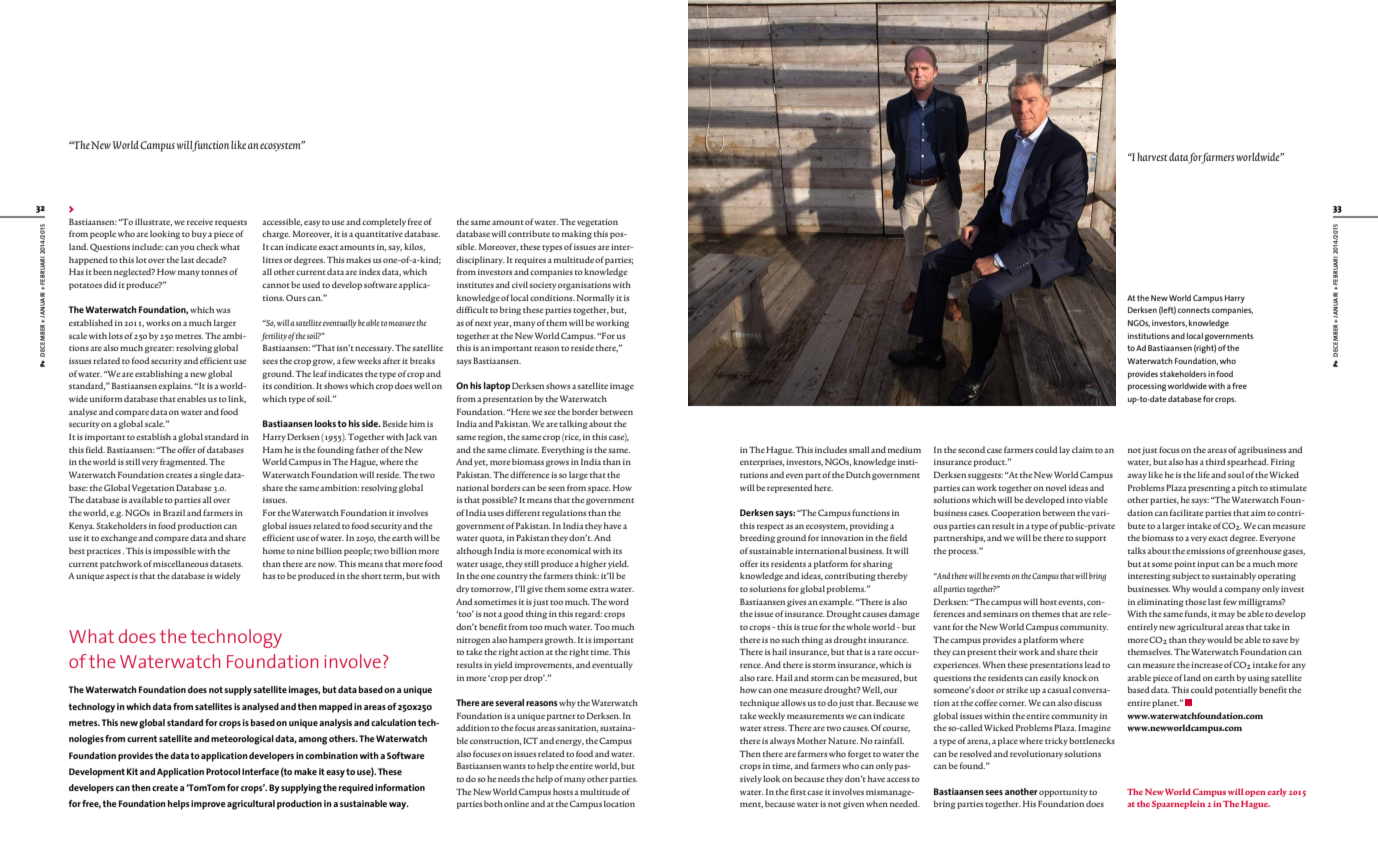 Image resolution: width=1378 pixels, height=868 pixels. Describe the element at coordinates (223, 771) in the screenshot. I see `Protocol` at that location.
